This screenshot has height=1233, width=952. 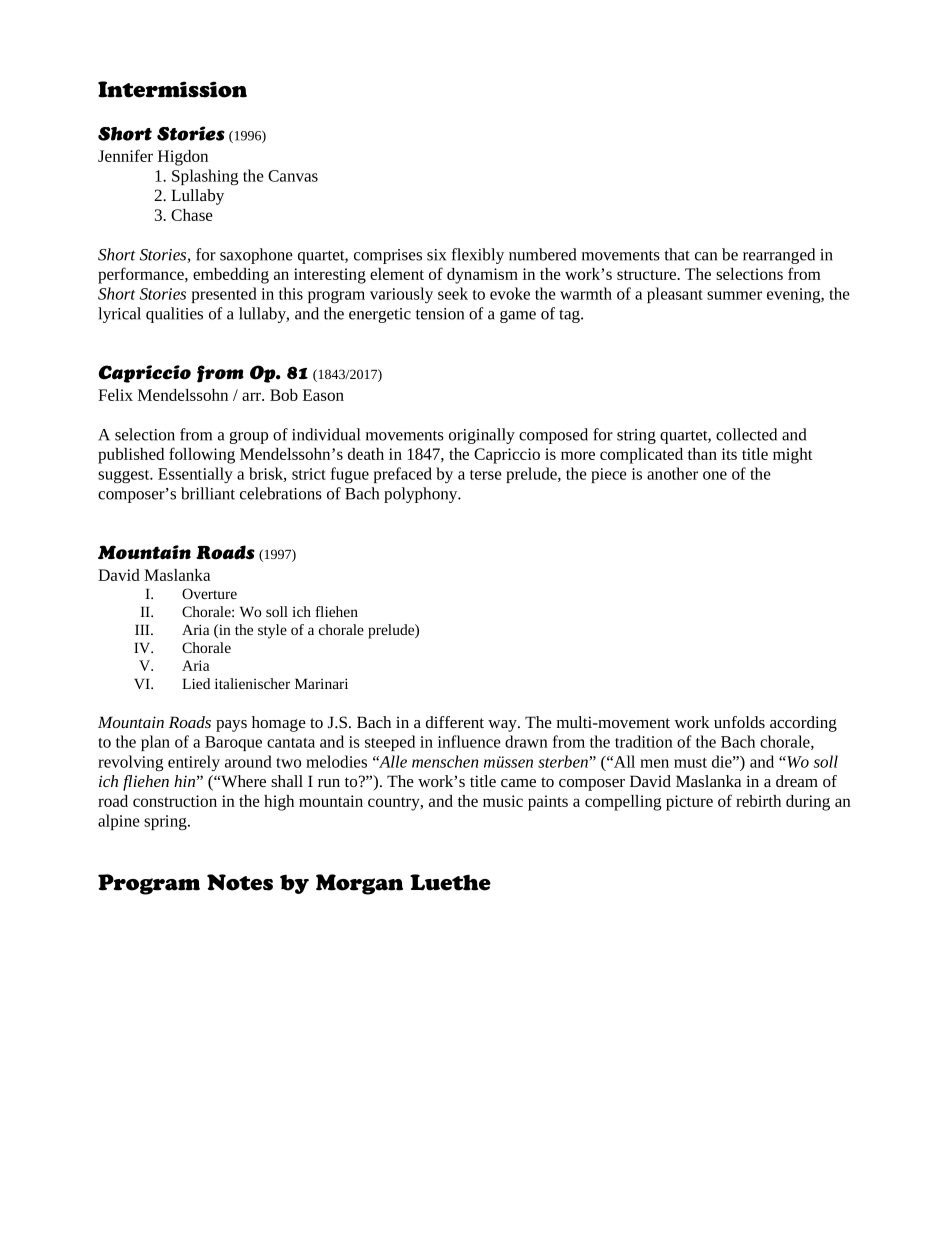 What do you see at coordinates (672, 473) in the screenshot?
I see `another` at bounding box center [672, 473].
